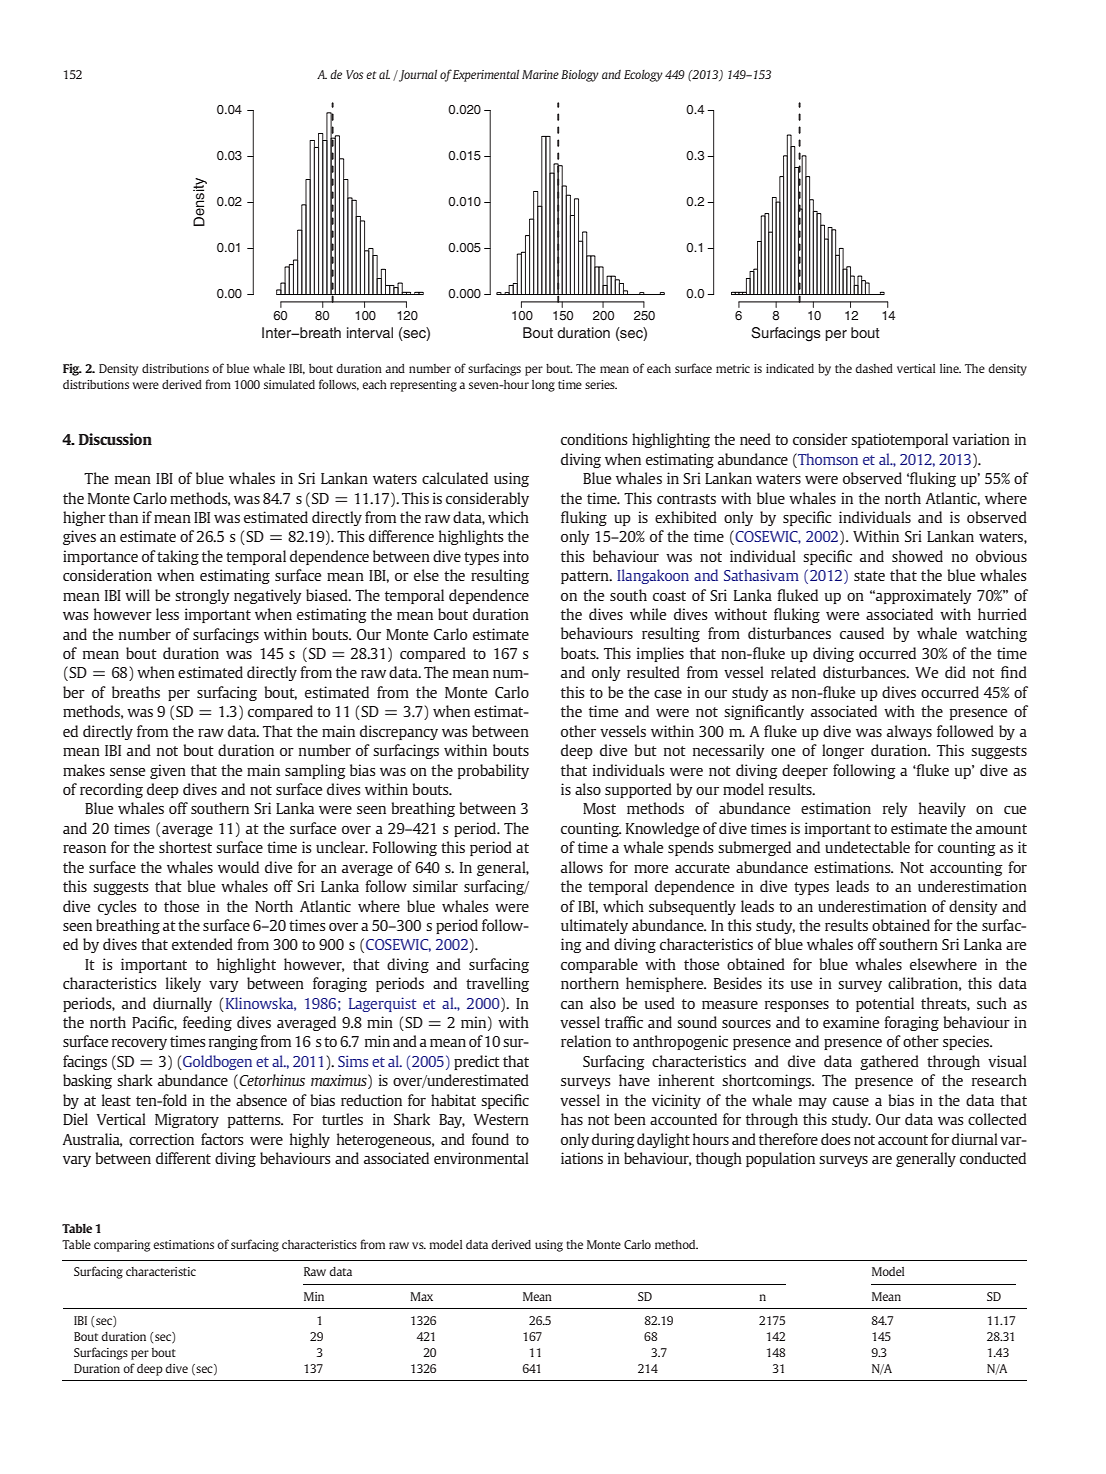 Image resolution: width=1106 pixels, height=1474 pixels. What do you see at coordinates (540, 74) in the screenshot?
I see `Marine` at bounding box center [540, 74].
